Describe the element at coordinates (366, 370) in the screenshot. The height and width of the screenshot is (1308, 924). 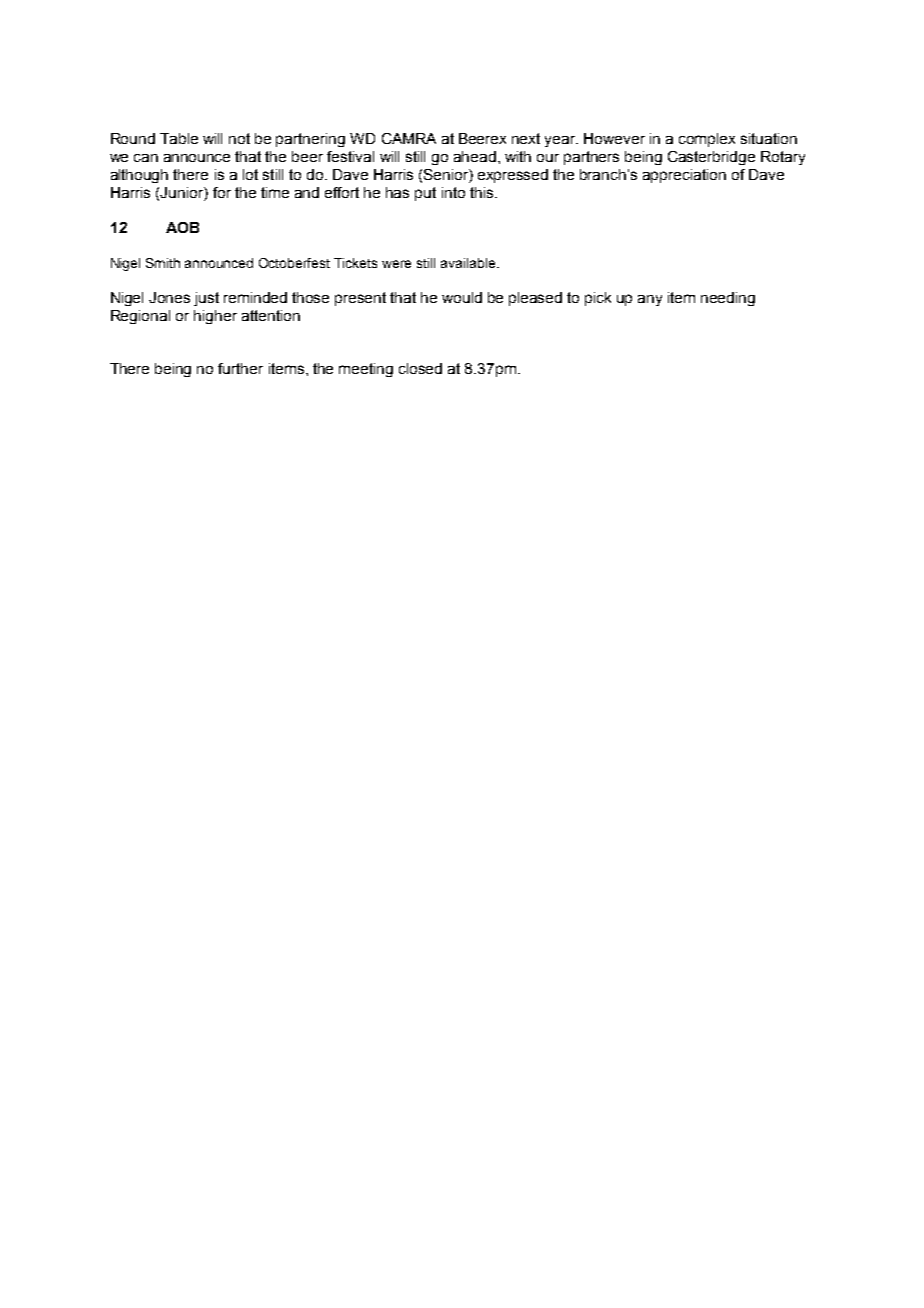
I see `meeting` at that location.
